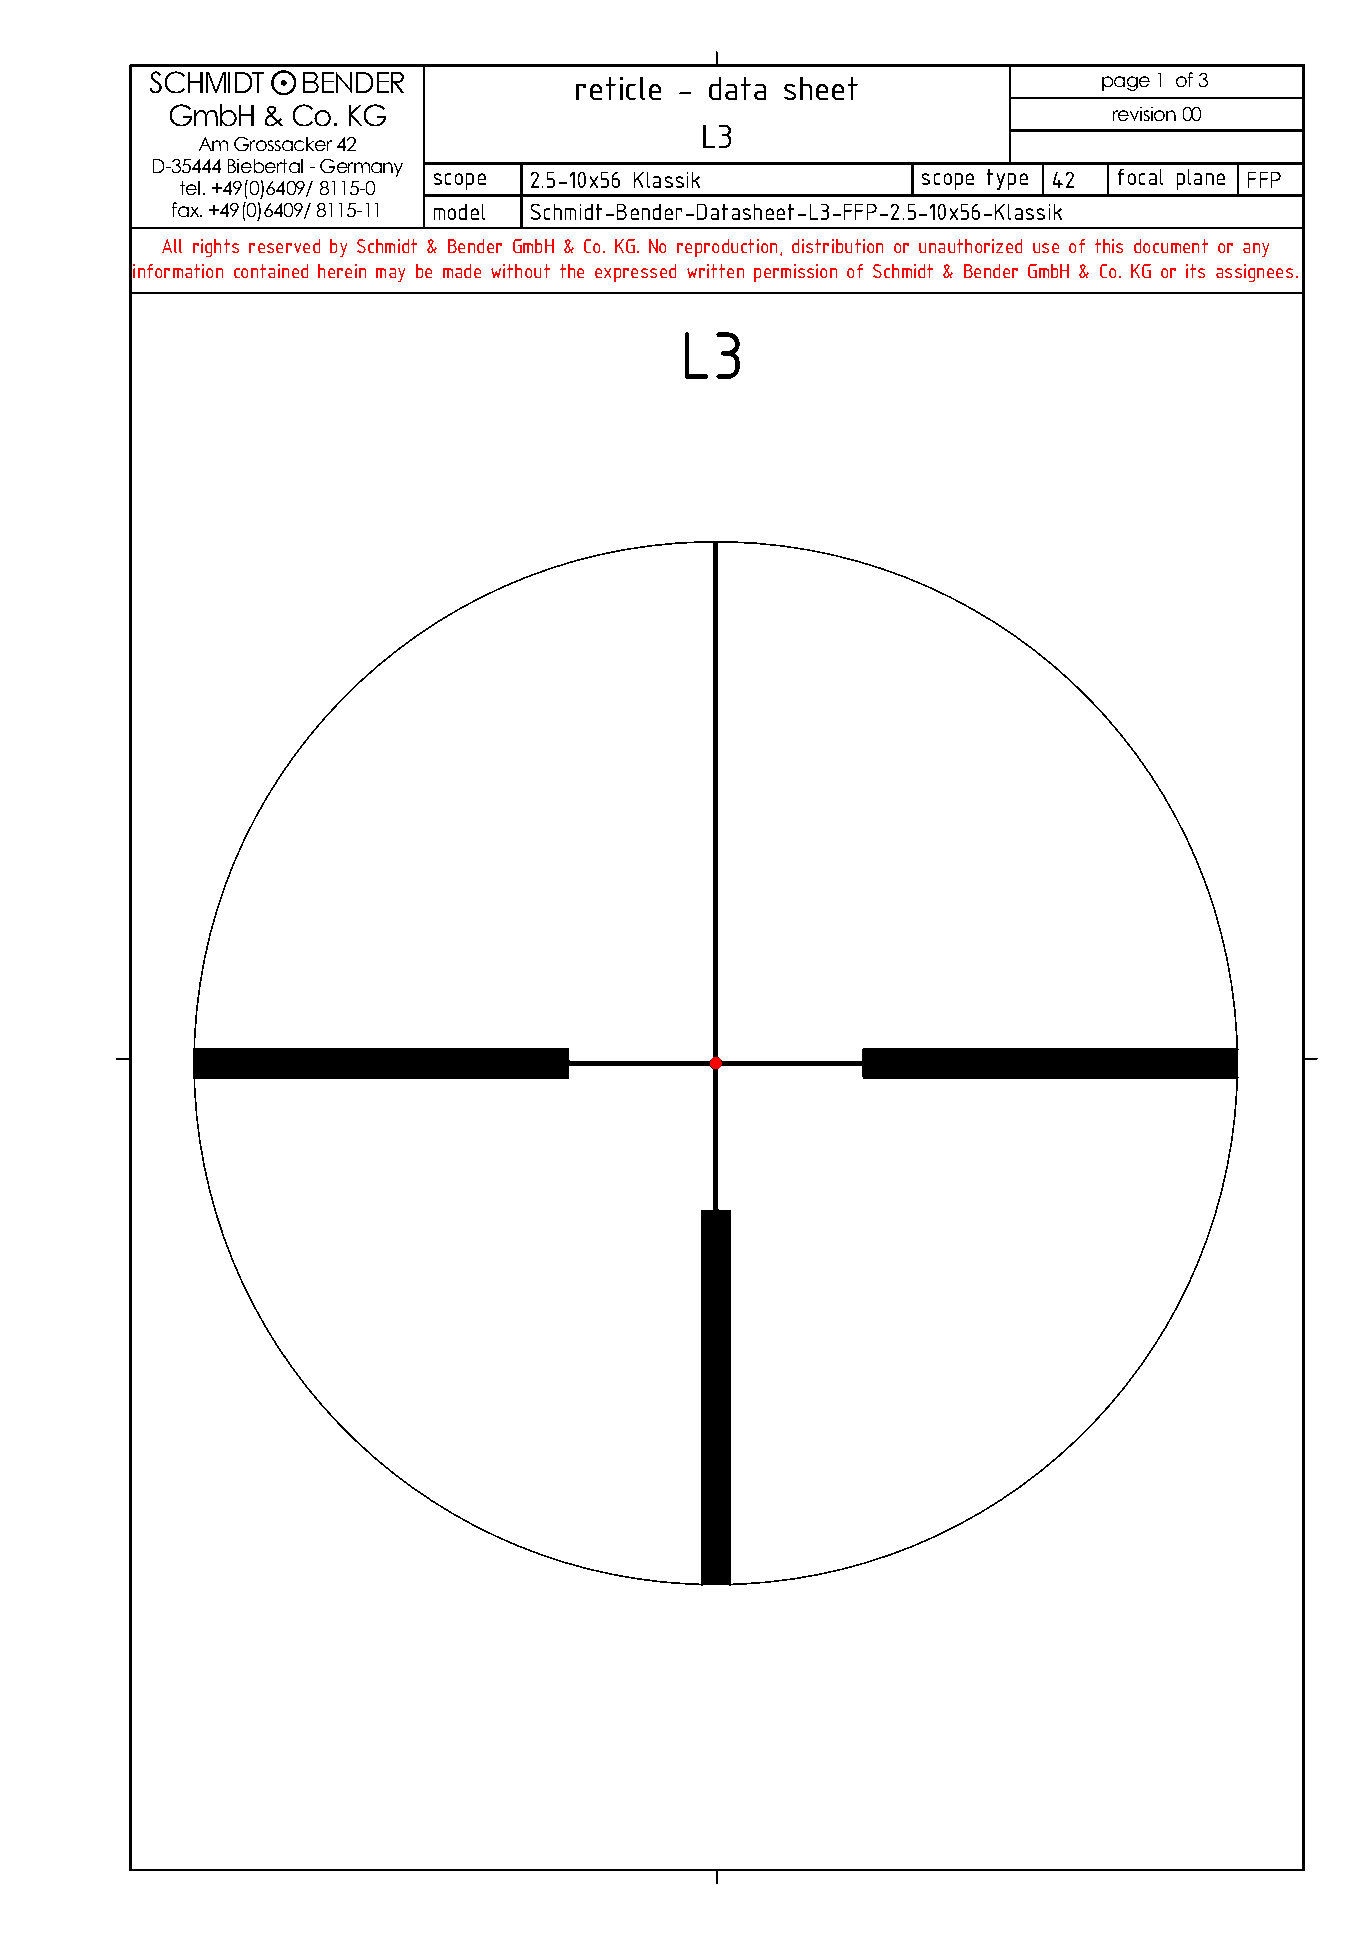  What do you see at coordinates (361, 168) in the image?
I see `Germany` at bounding box center [361, 168].
